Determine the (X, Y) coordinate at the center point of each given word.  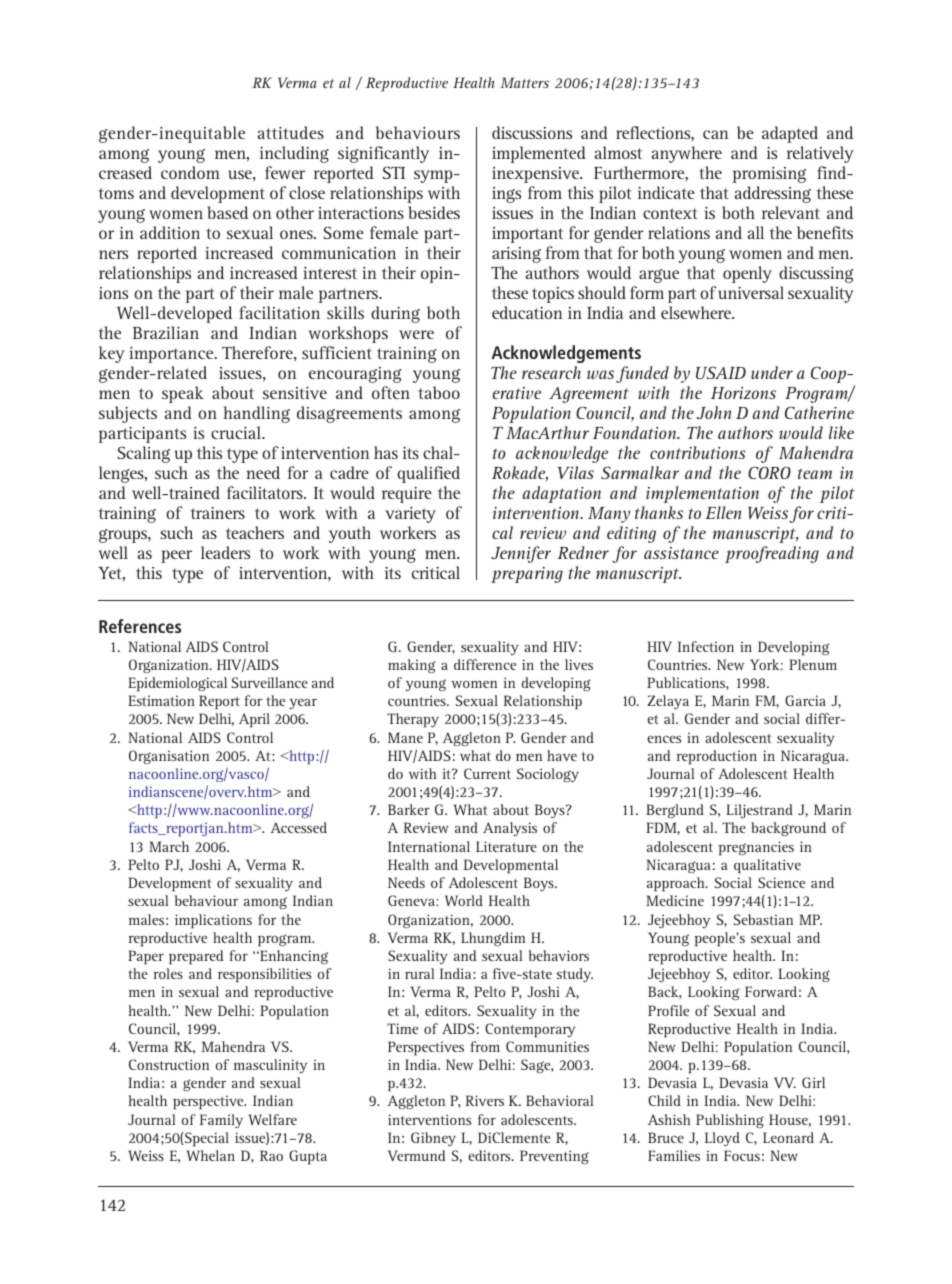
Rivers (485, 1100)
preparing (527, 575)
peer (176, 556)
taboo (439, 392)
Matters (524, 82)
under (772, 372)
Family (221, 1121)
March (169, 846)
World (464, 900)
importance (172, 355)
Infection (706, 646)
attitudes (291, 132)
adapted (790, 134)
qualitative (767, 866)
